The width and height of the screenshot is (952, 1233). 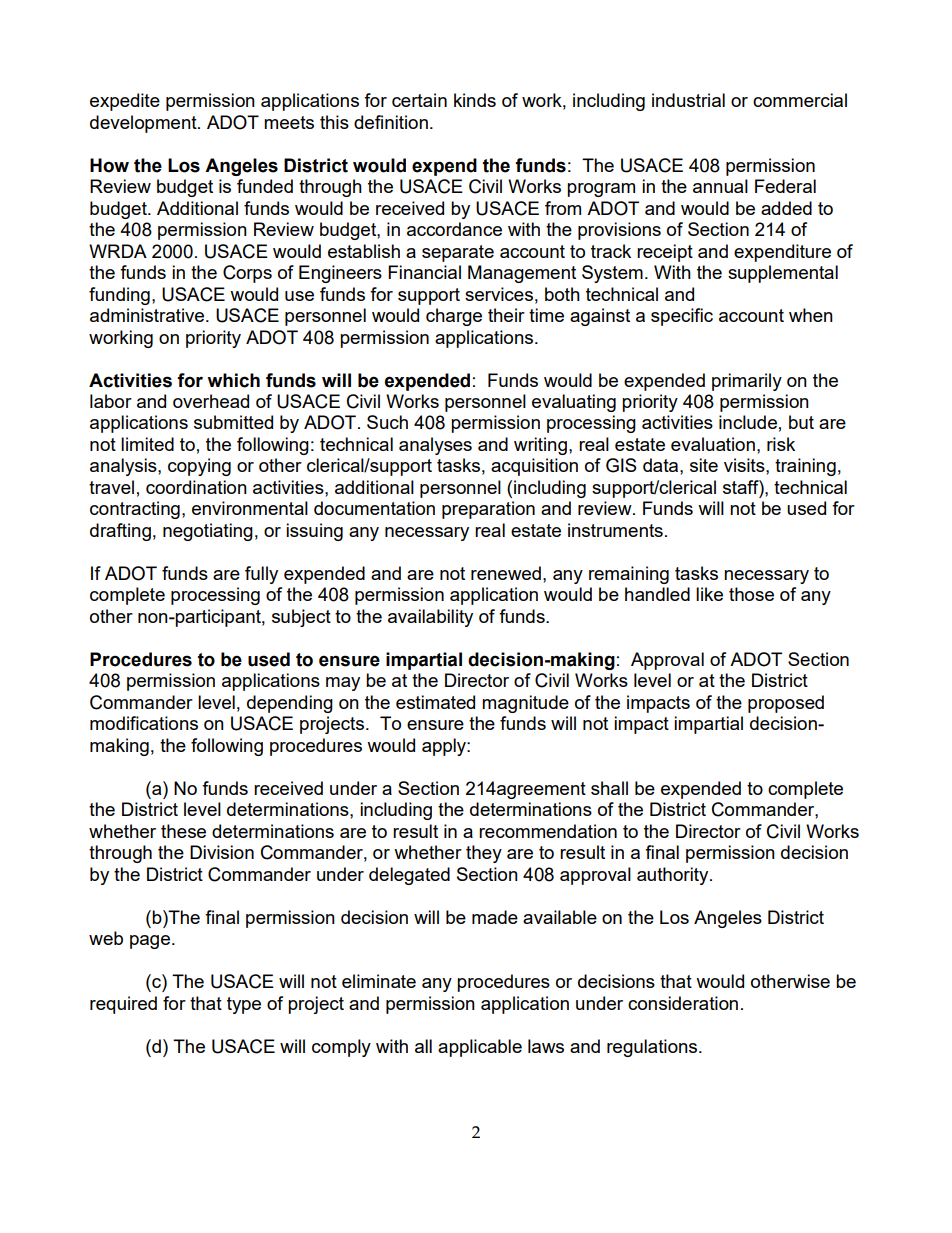 I want to click on type, so click(x=244, y=1005).
